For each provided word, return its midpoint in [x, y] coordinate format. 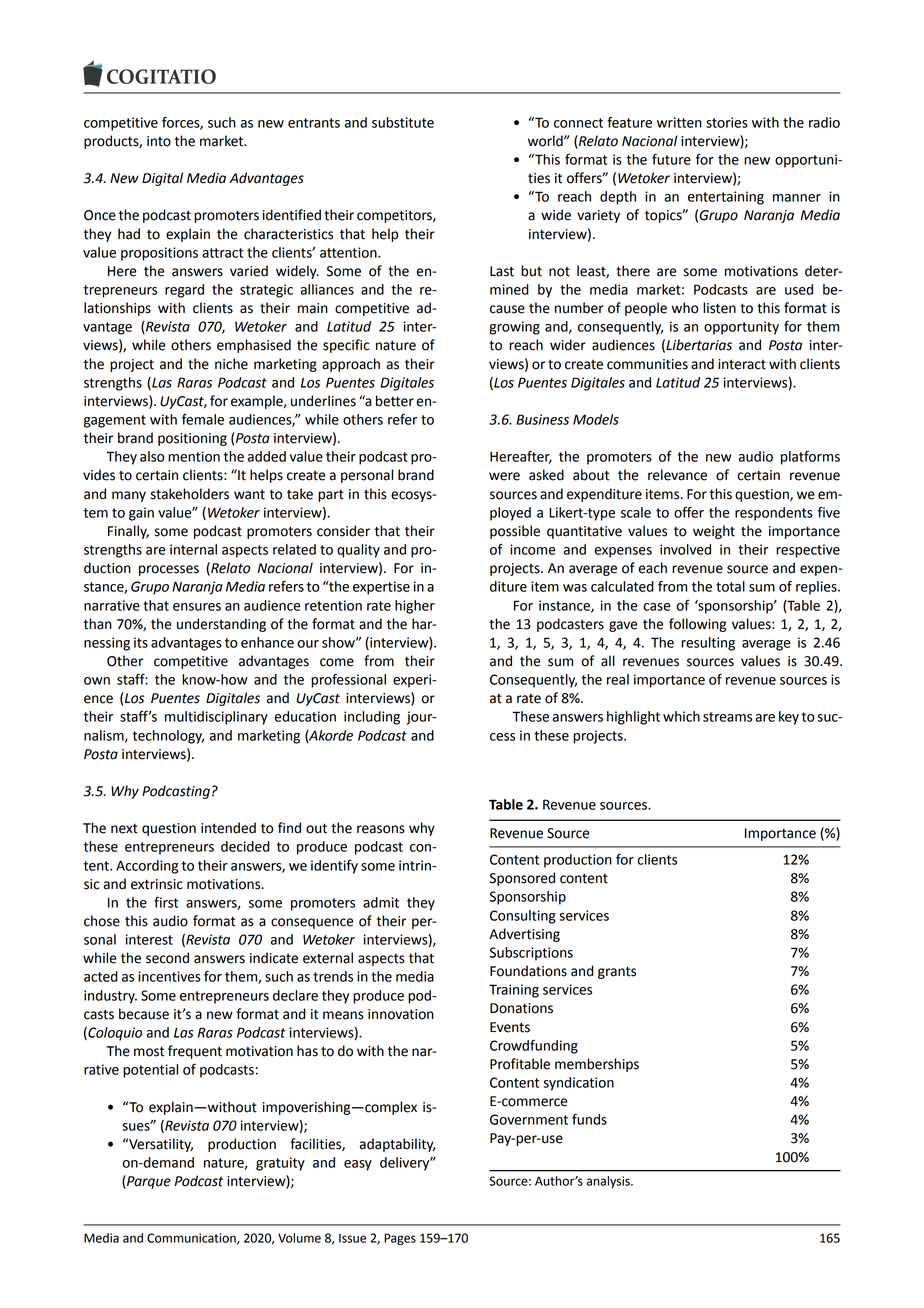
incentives [169, 976]
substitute [403, 122]
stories [727, 122]
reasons [381, 829]
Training [514, 991]
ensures [197, 607]
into [159, 141]
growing [514, 328]
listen [719, 308]
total [730, 586]
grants [617, 972]
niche [231, 364]
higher [415, 607]
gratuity [280, 1164]
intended [228, 828]
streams [727, 717]
